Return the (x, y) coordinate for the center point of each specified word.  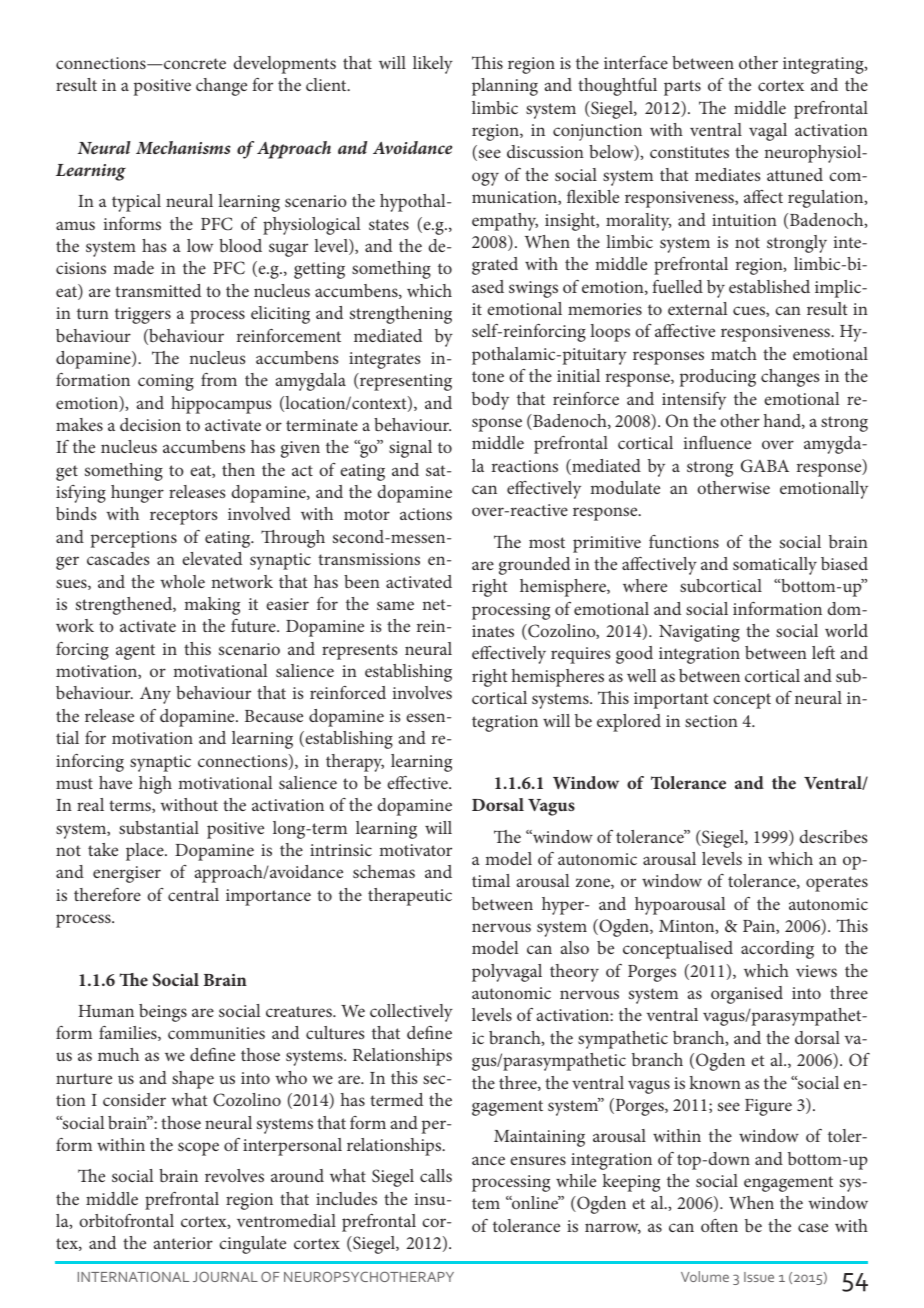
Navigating (699, 633)
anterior (183, 1243)
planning (505, 87)
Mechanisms (183, 147)
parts (682, 88)
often (719, 1225)
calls (436, 1175)
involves (422, 692)
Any (155, 695)
